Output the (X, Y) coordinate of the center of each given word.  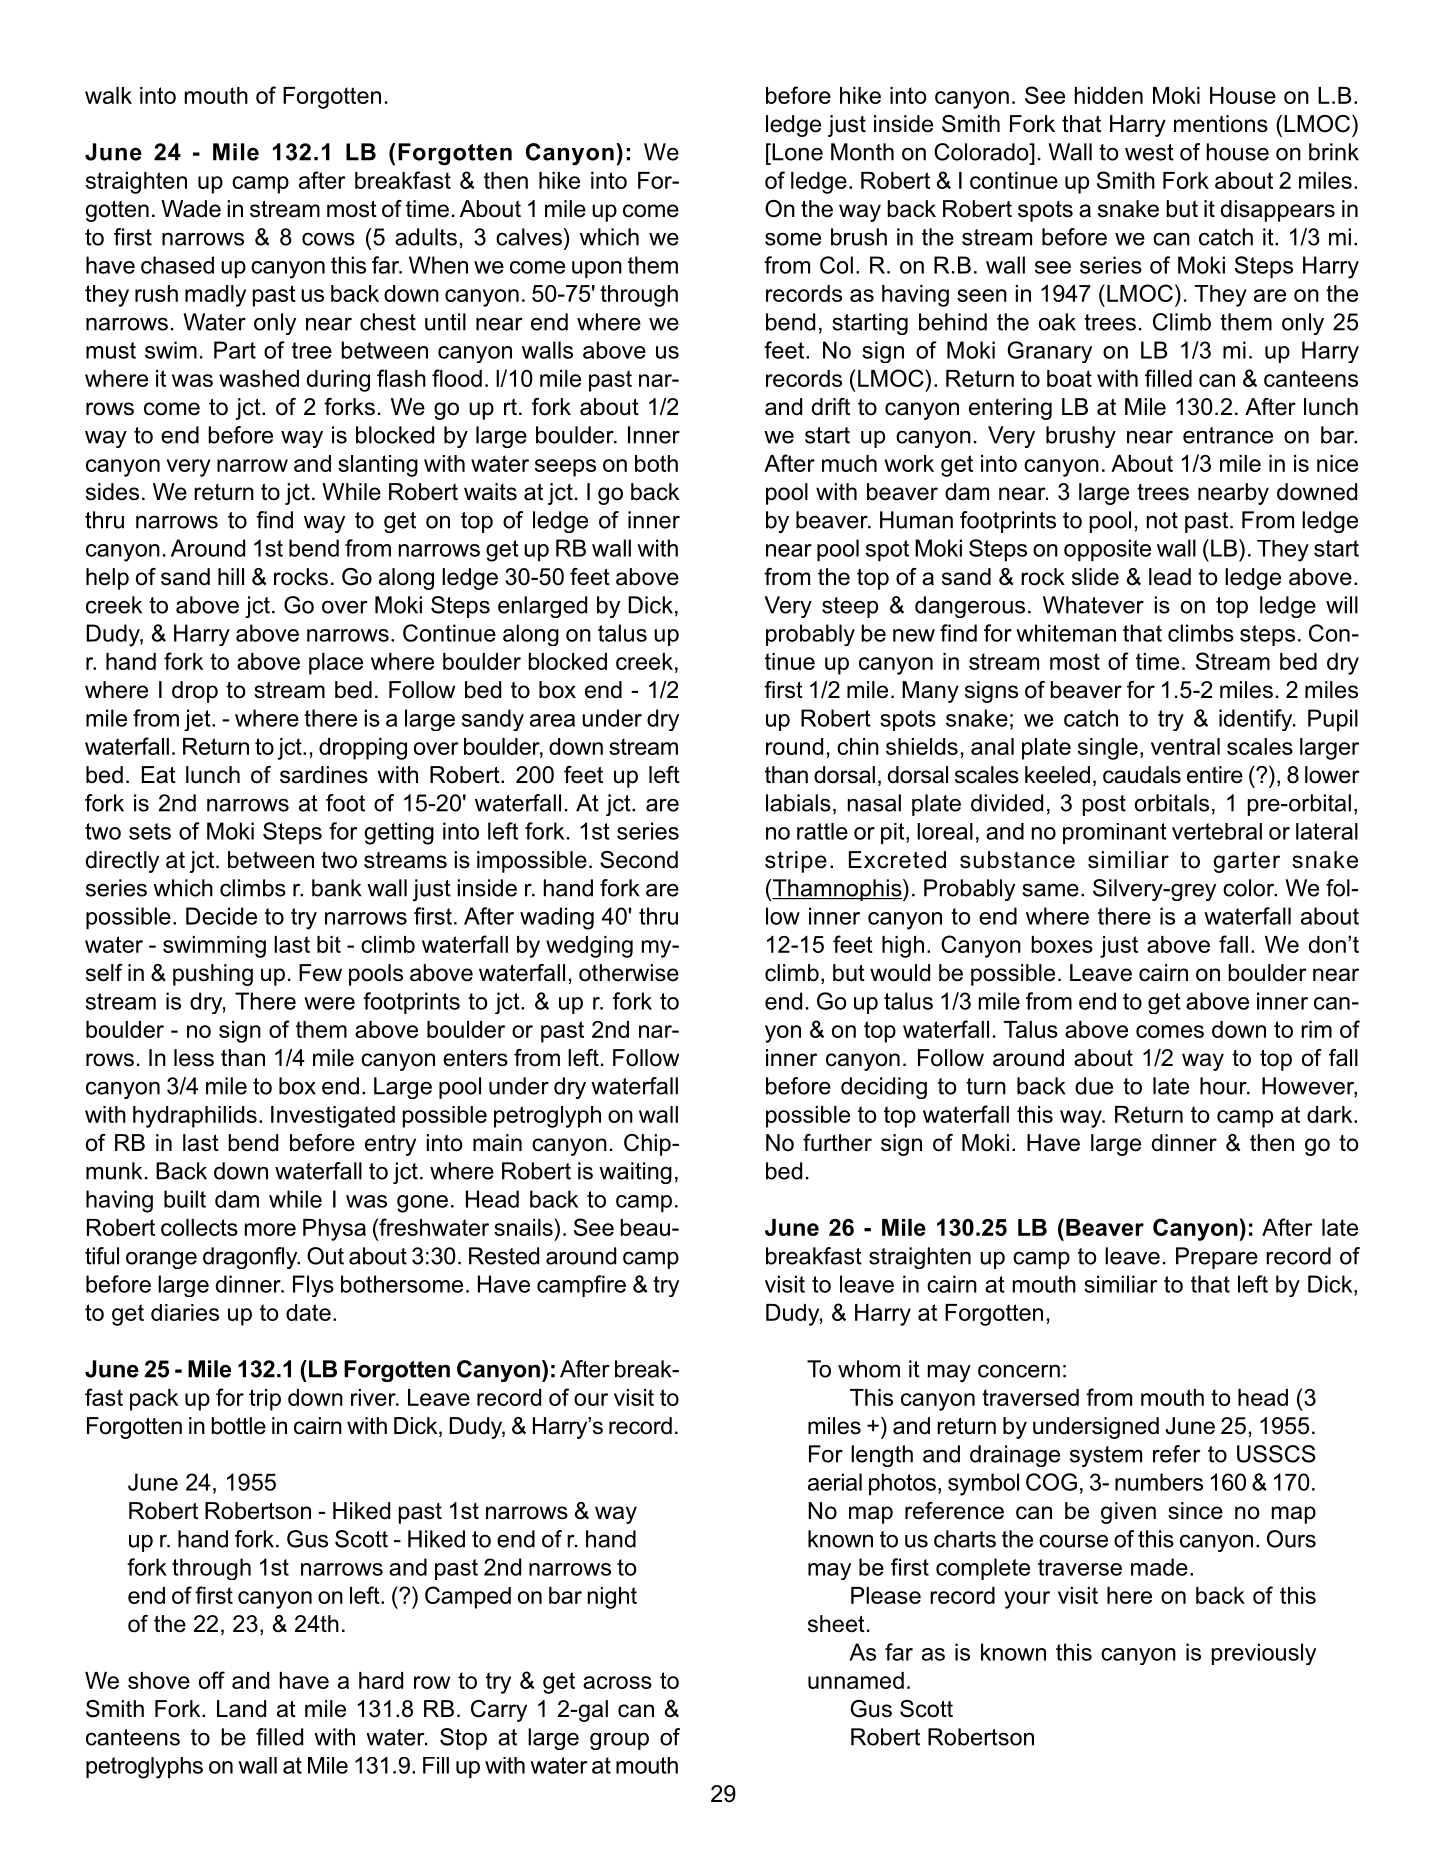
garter (1246, 862)
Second (639, 860)
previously (1264, 1654)
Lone (796, 152)
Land (241, 1709)
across (617, 1682)
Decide (221, 916)
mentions (1221, 124)
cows (328, 239)
